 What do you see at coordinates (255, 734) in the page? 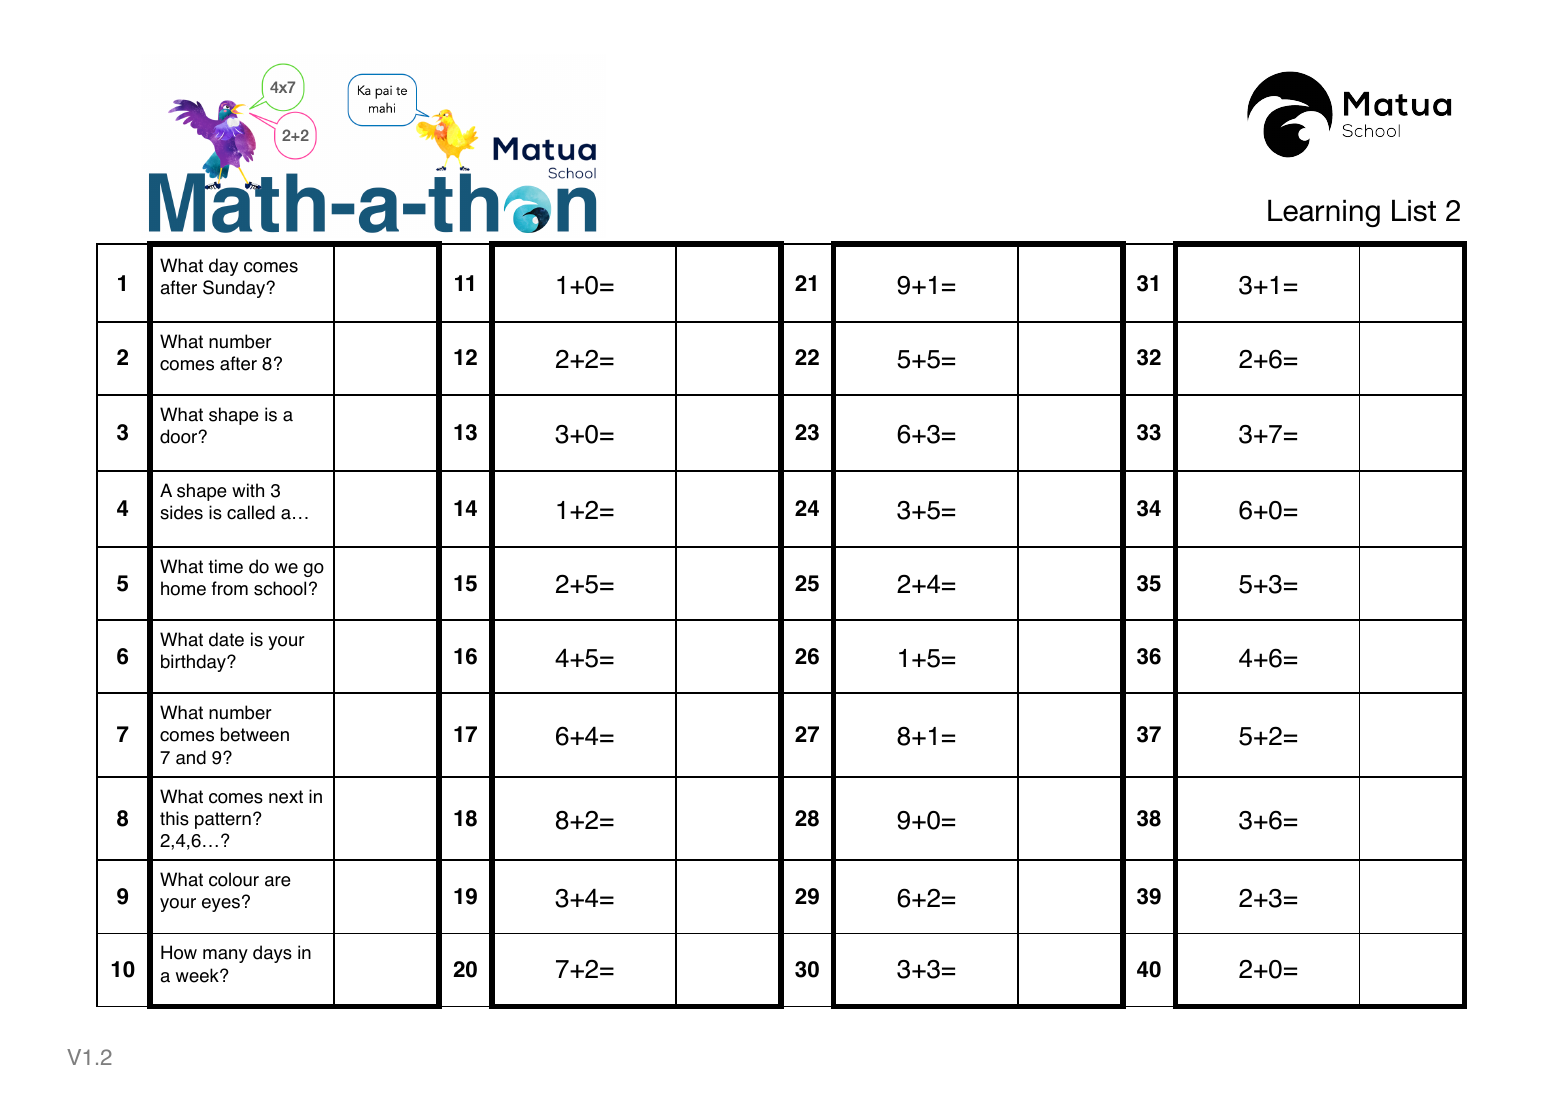
I see `between` at bounding box center [255, 734].
